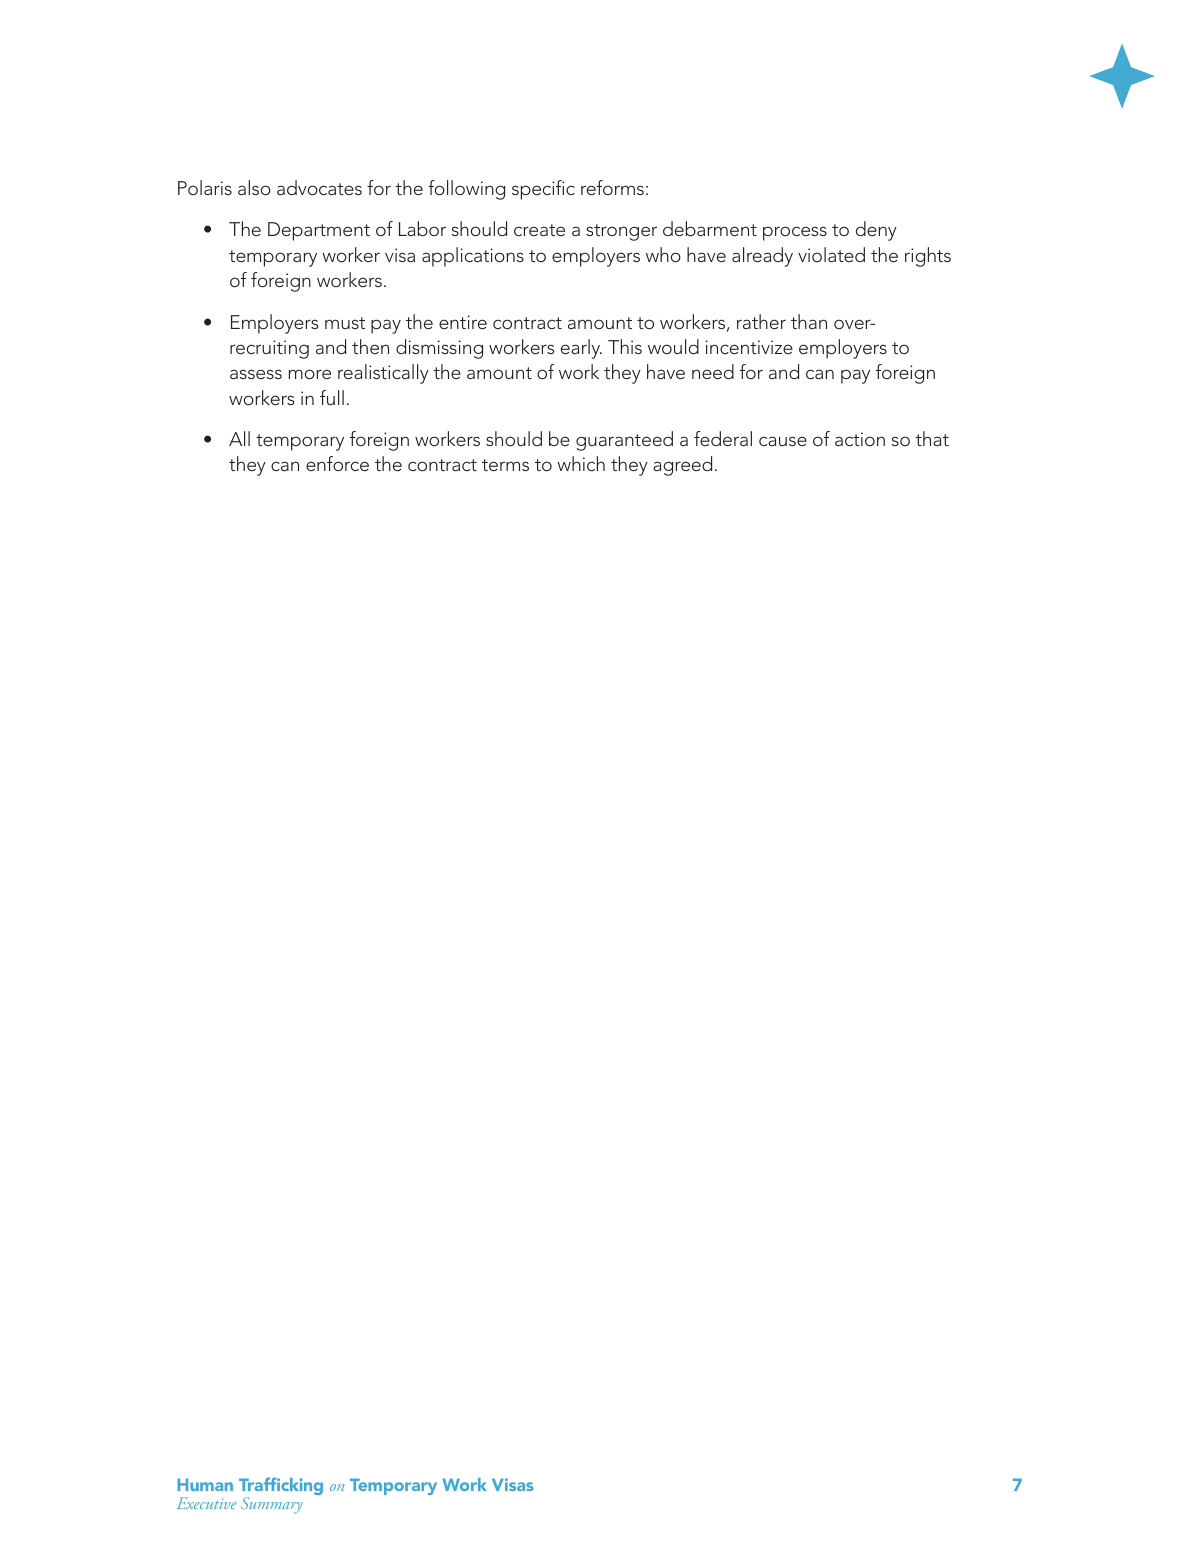 The image size is (1199, 1551). What do you see at coordinates (319, 231) in the screenshot?
I see `Department` at bounding box center [319, 231].
